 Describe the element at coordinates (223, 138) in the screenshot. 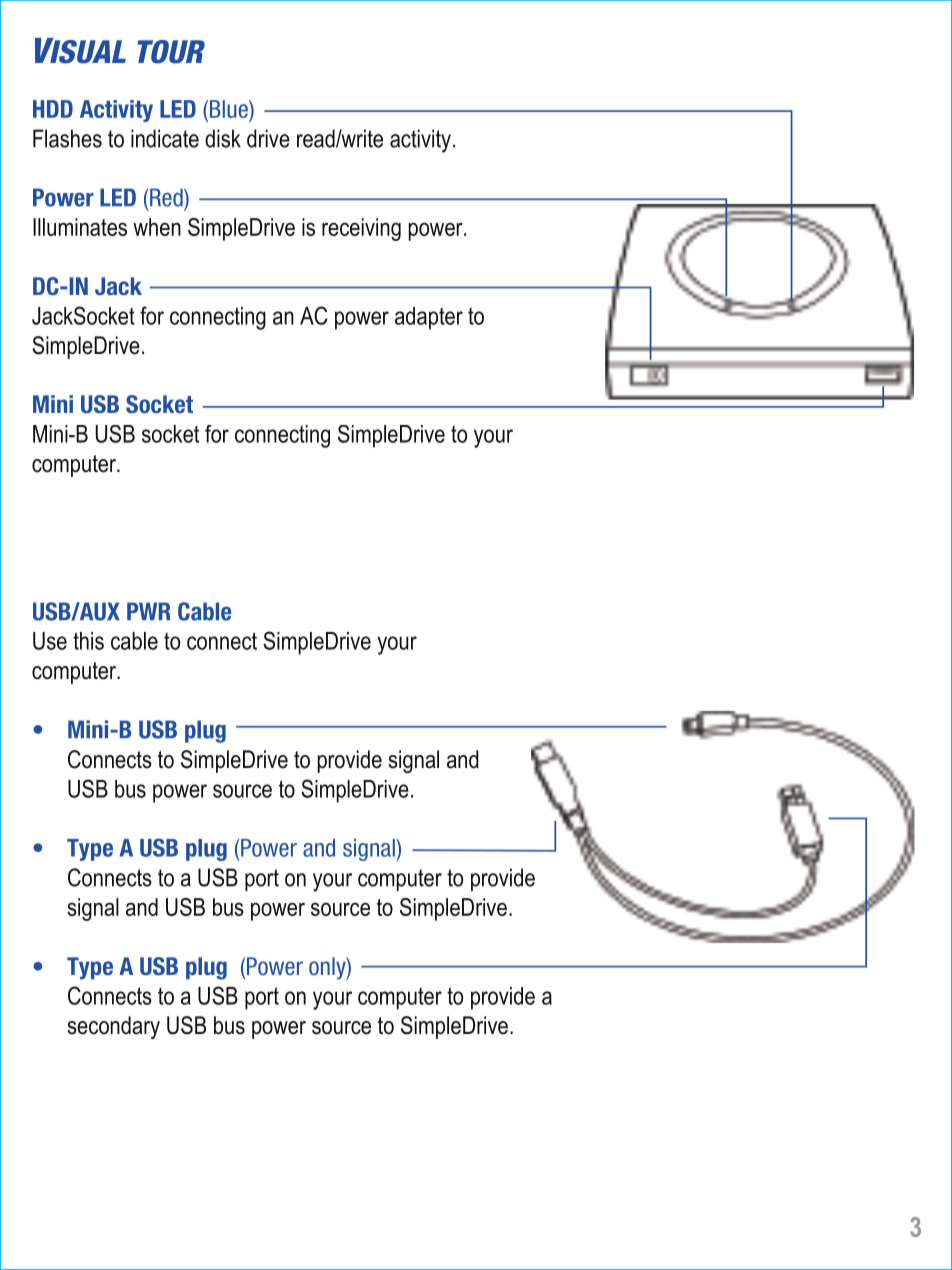

I see `disk` at that location.
